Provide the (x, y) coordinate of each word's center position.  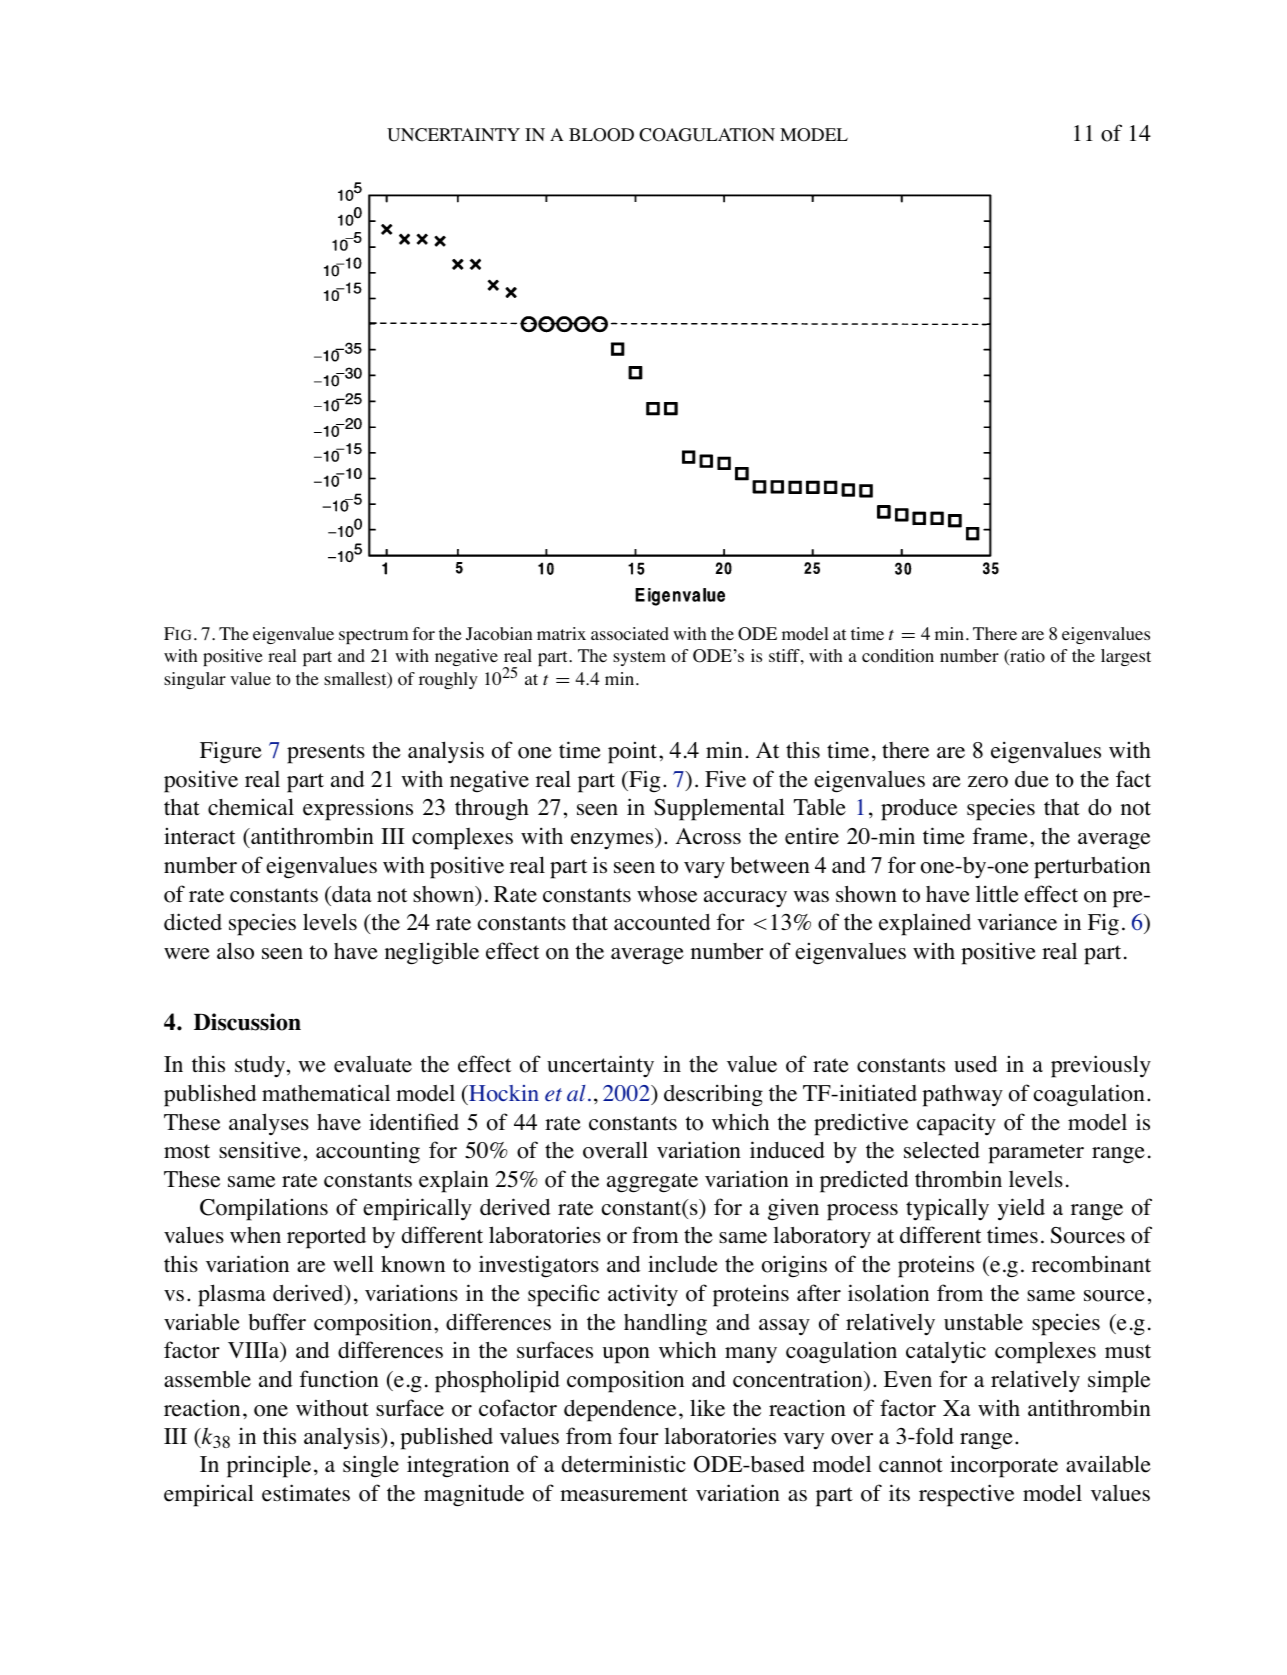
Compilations (264, 1209)
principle (269, 1466)
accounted (662, 922)
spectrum (373, 636)
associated (630, 634)
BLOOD (601, 135)
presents (326, 754)
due (1032, 779)
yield (1021, 1209)
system (639, 658)
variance (1017, 922)
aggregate (652, 1183)
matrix (561, 633)
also (235, 951)
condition (898, 656)
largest (1126, 657)
